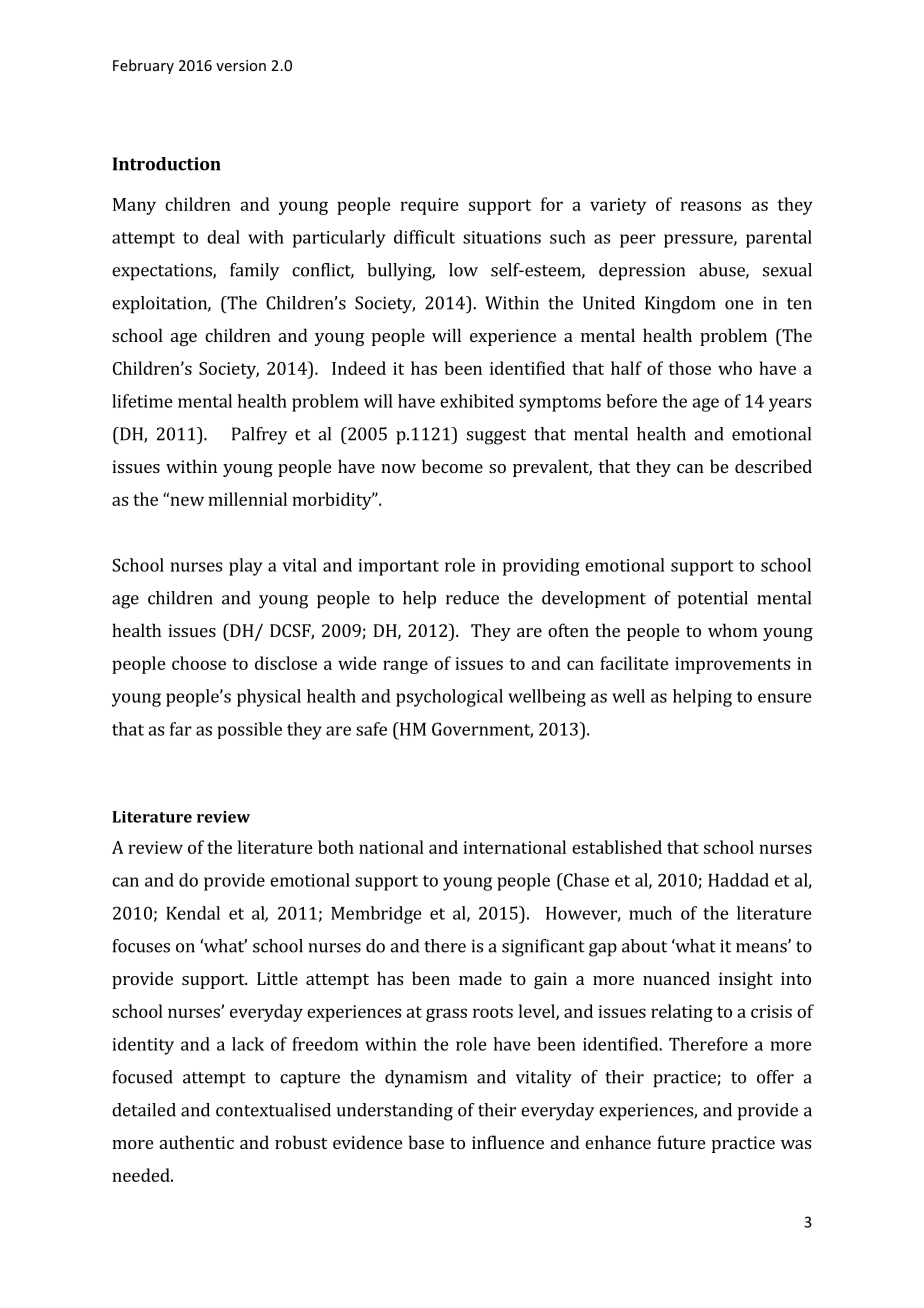  I want to click on play, so click(246, 567).
